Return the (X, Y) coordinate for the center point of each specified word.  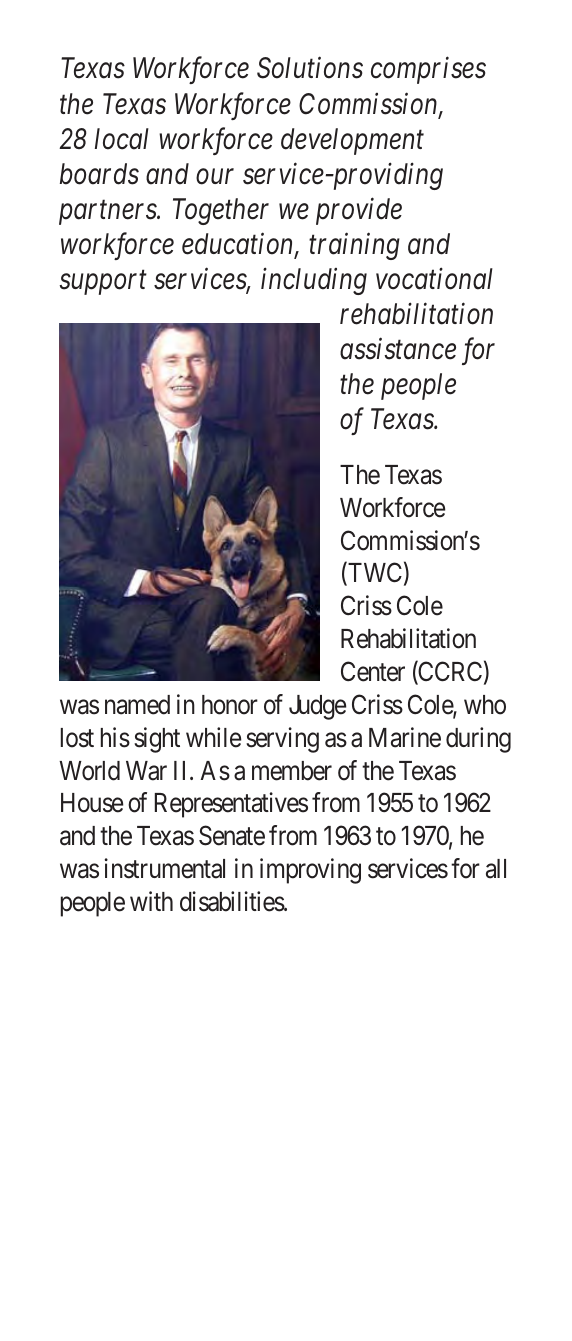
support (103, 283)
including (314, 281)
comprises (428, 71)
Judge (317, 707)
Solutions (310, 68)
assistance (398, 349)
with (151, 901)
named (137, 705)
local (122, 139)
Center (373, 671)
